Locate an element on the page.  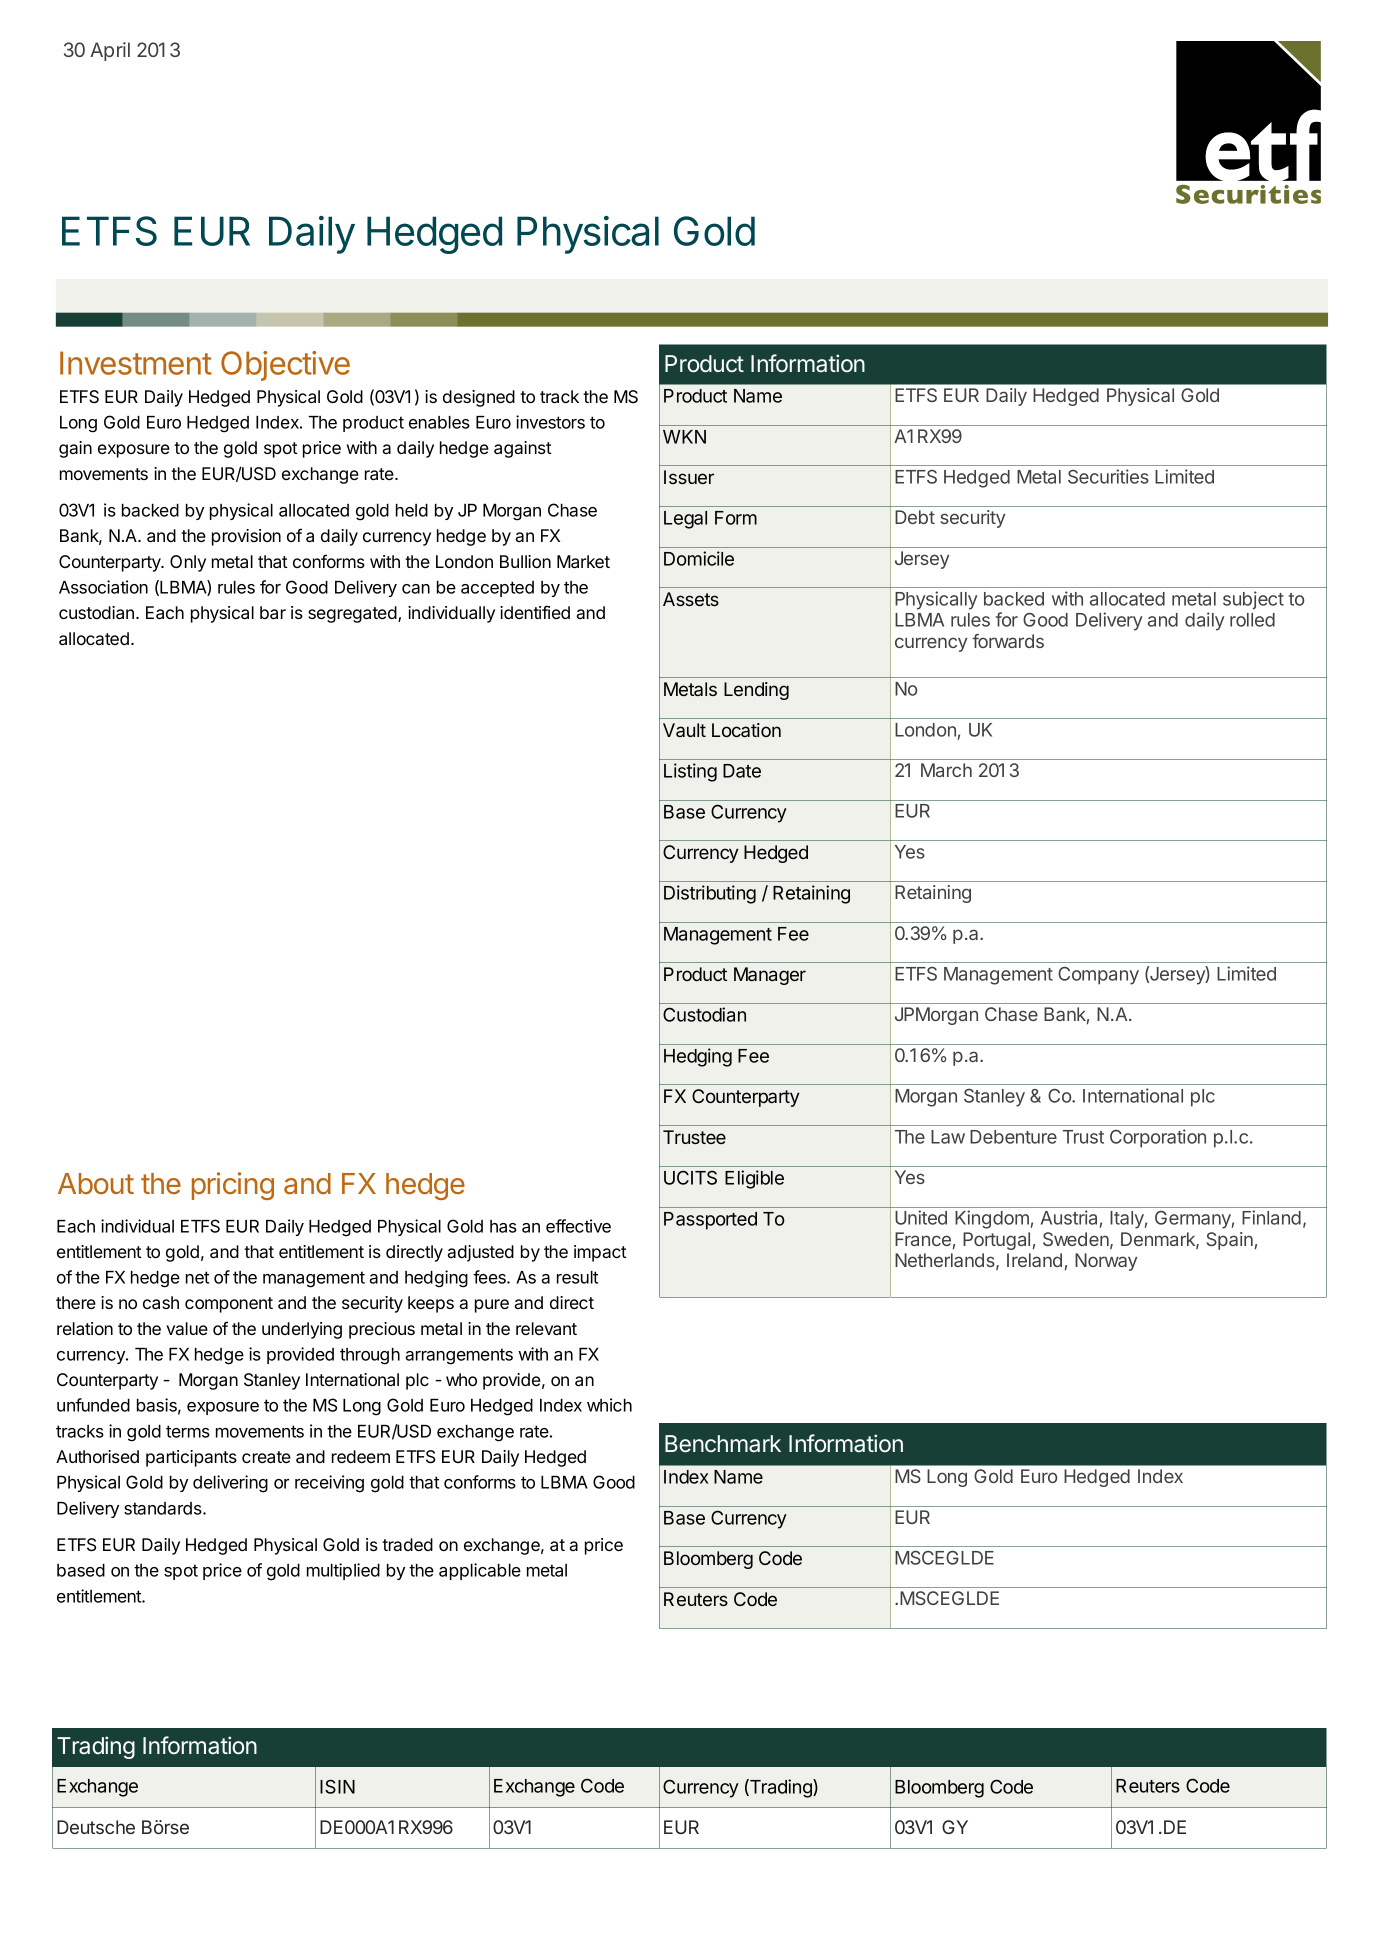
Distributing is located at coordinates (710, 894).
